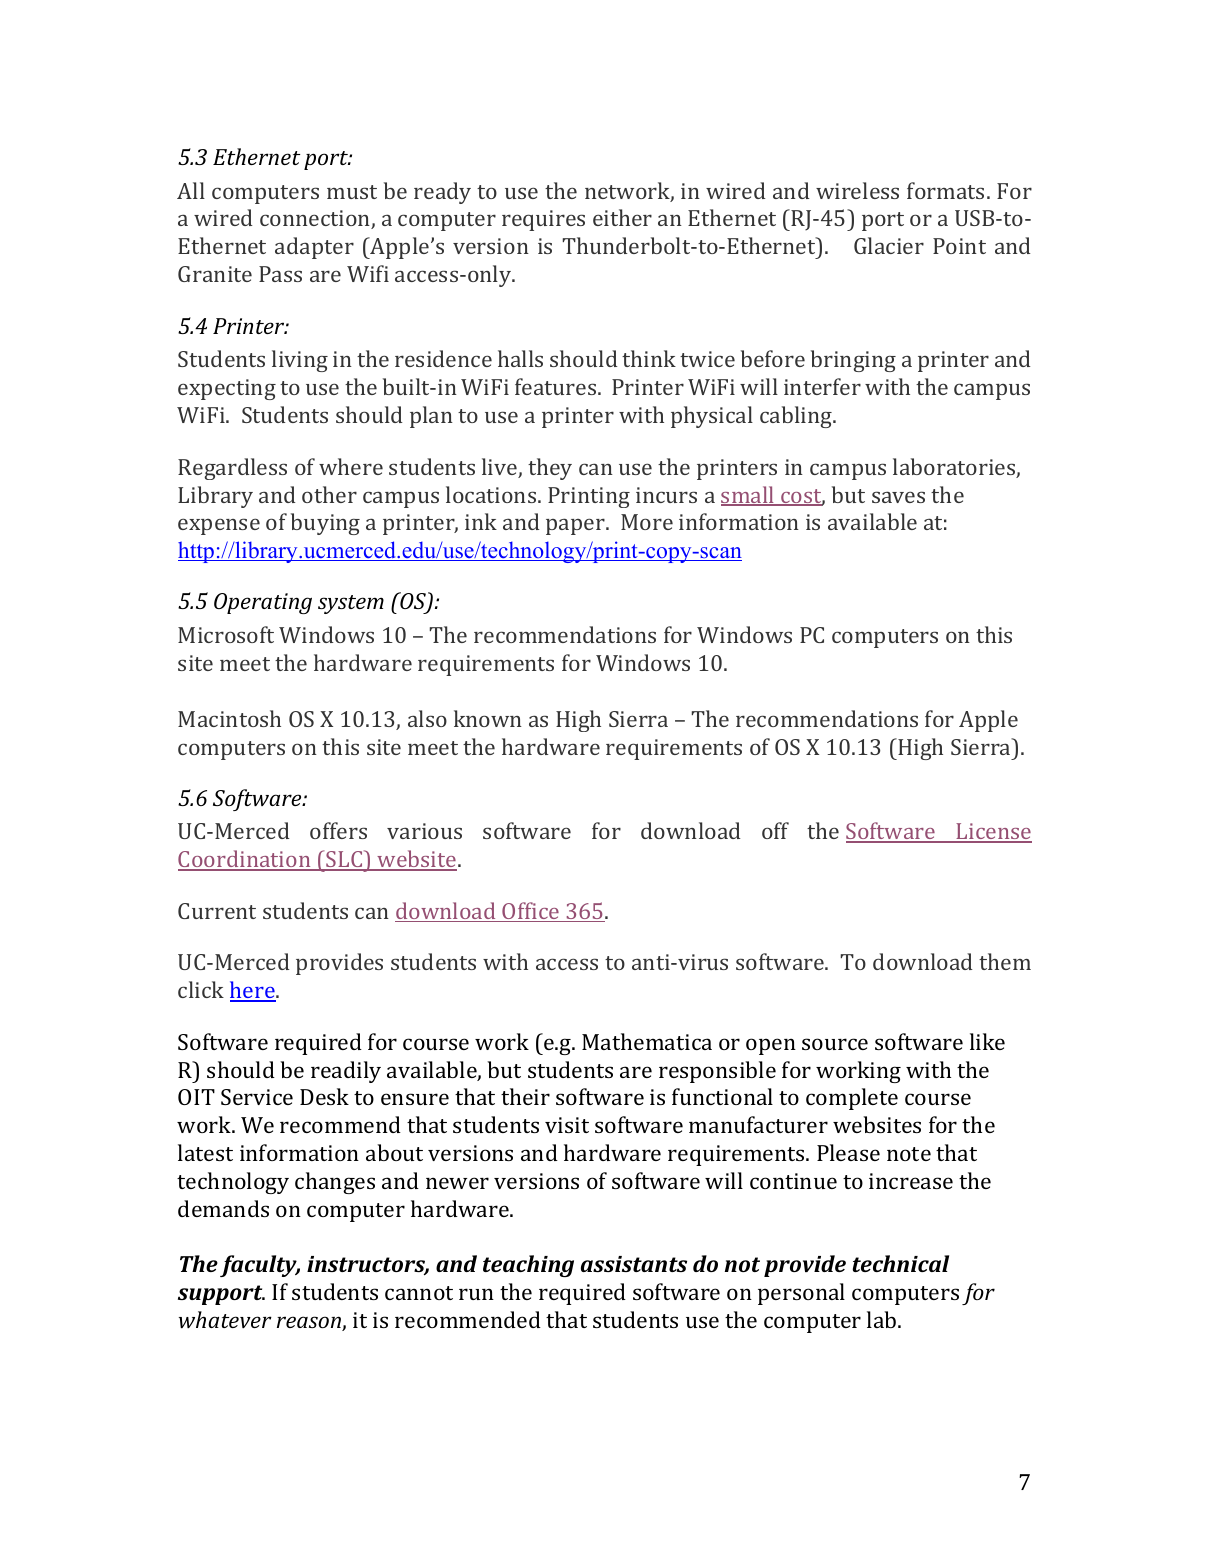  I want to click on saves, so click(898, 497).
